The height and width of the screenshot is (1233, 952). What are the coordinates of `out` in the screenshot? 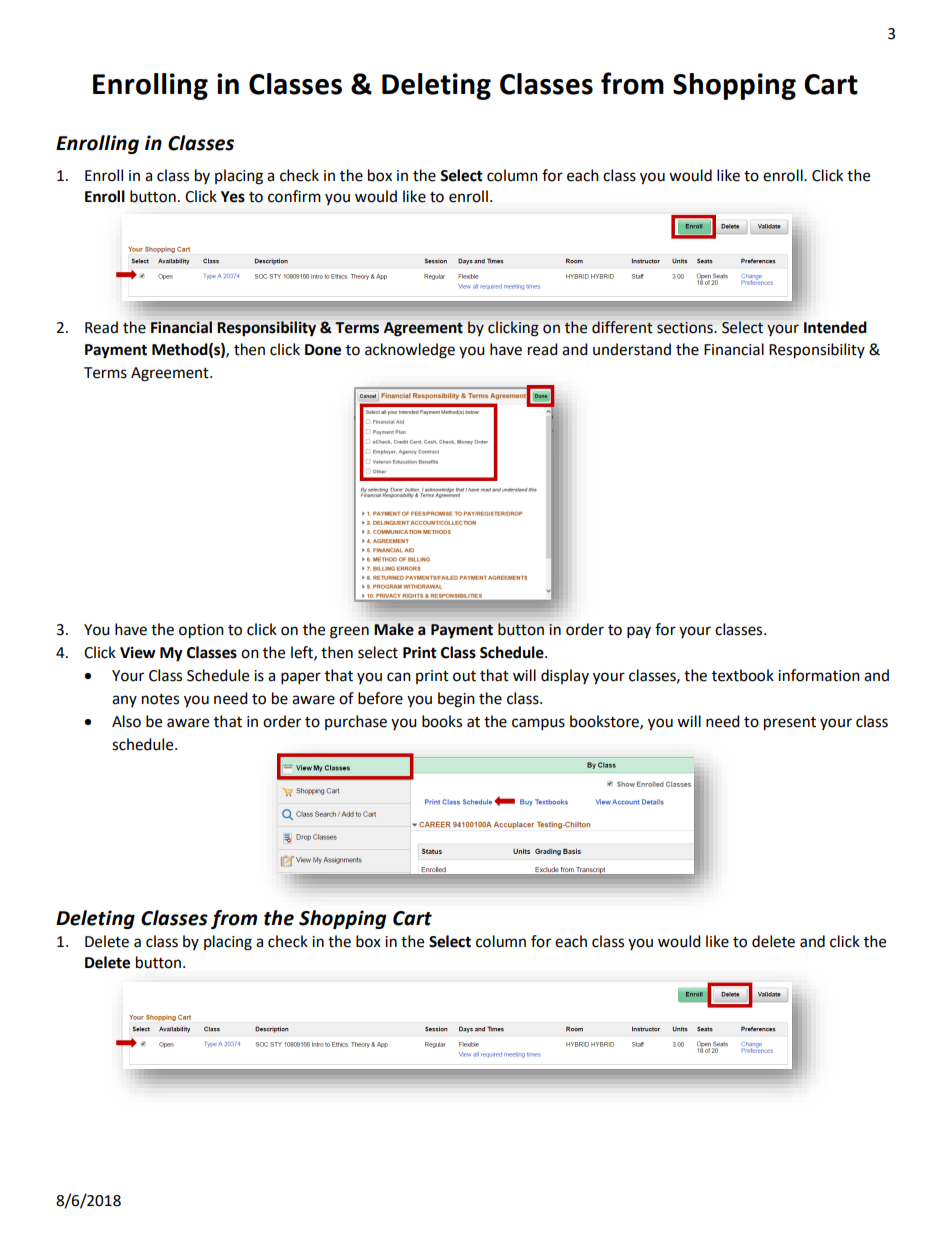 It's located at (464, 676).
